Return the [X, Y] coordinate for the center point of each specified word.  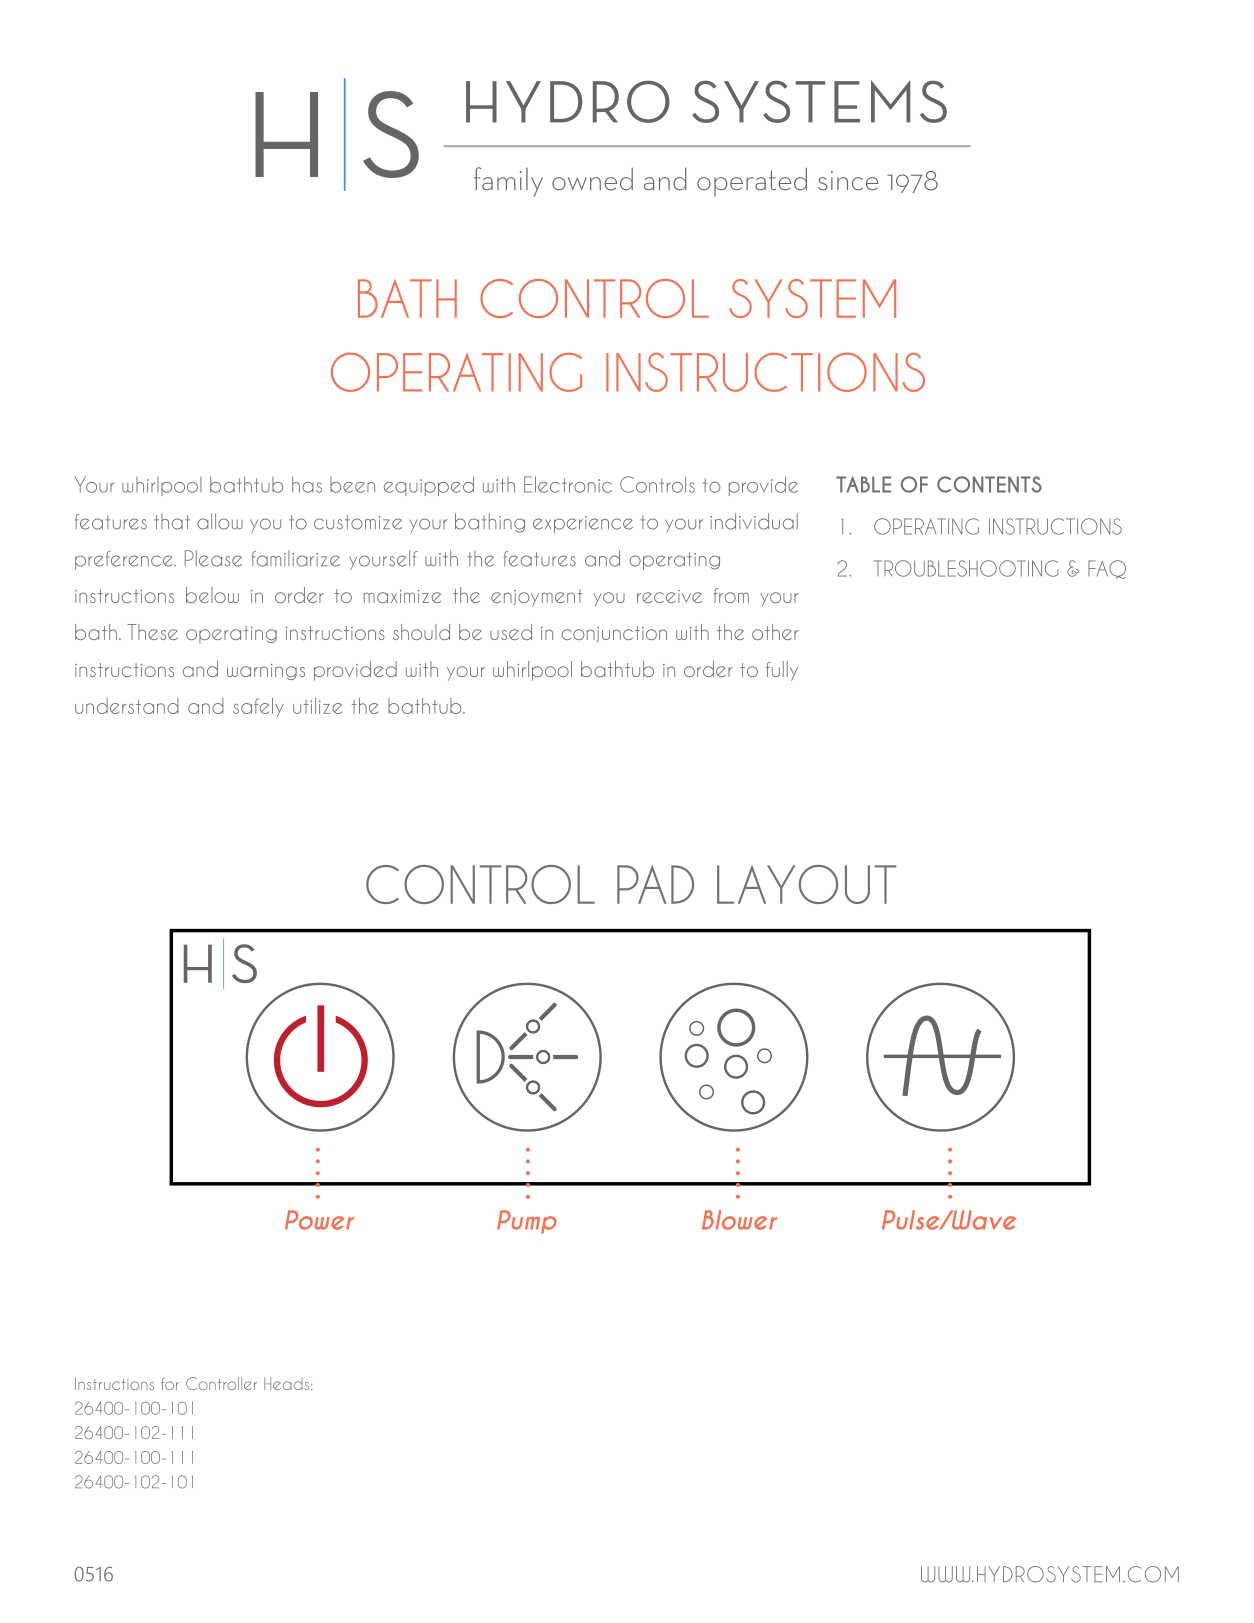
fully [782, 671]
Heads [288, 1383]
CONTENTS [989, 484]
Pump [527, 1222]
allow [220, 521]
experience [583, 524]
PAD [655, 884]
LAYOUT [806, 884]
